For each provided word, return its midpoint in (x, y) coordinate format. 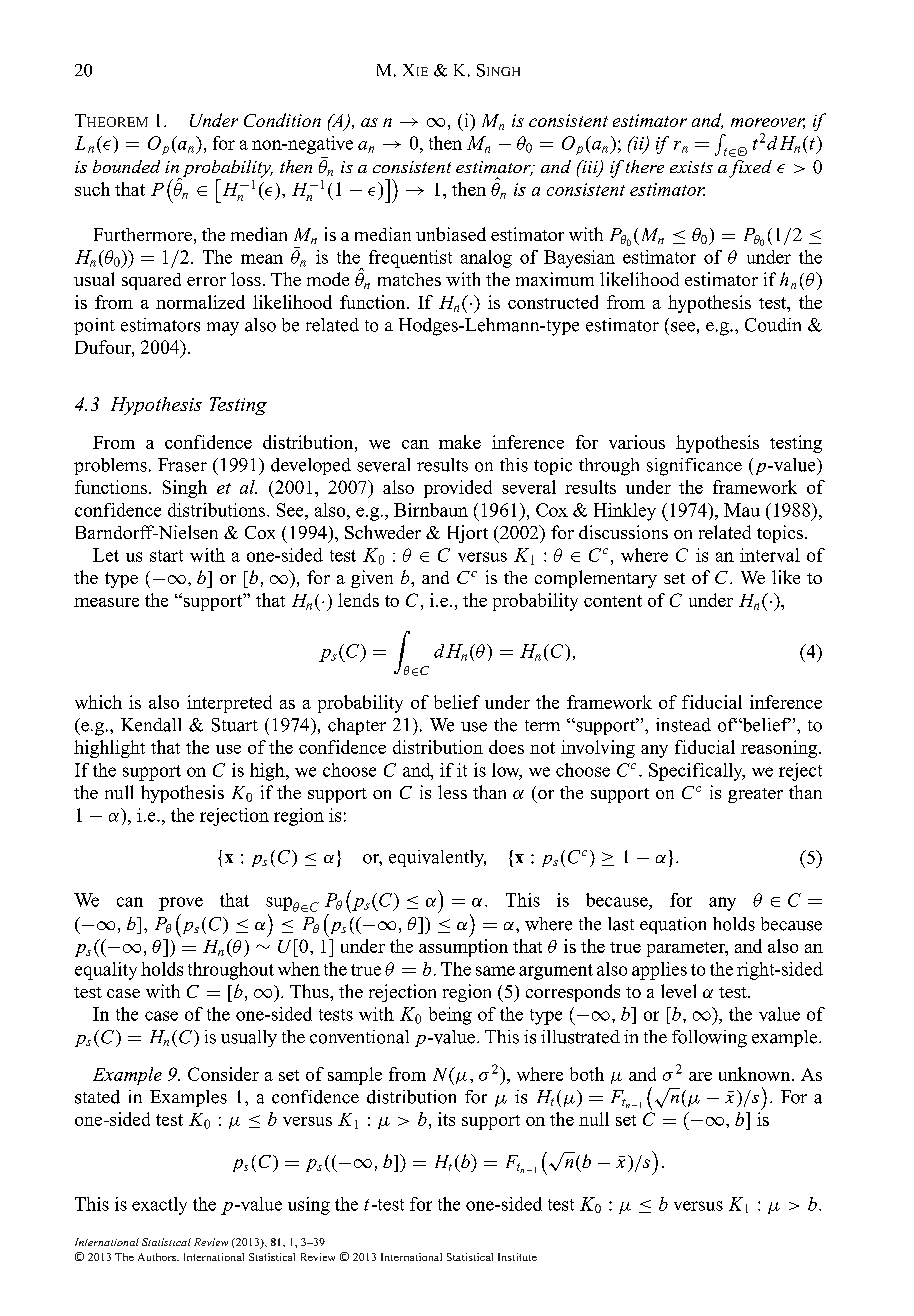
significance (694, 467)
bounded (126, 166)
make (460, 442)
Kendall (151, 725)
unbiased (451, 234)
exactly (159, 1206)
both (587, 1074)
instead (683, 725)
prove (181, 904)
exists (691, 167)
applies (659, 971)
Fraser (182, 465)
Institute (517, 1257)
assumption (463, 948)
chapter (357, 726)
